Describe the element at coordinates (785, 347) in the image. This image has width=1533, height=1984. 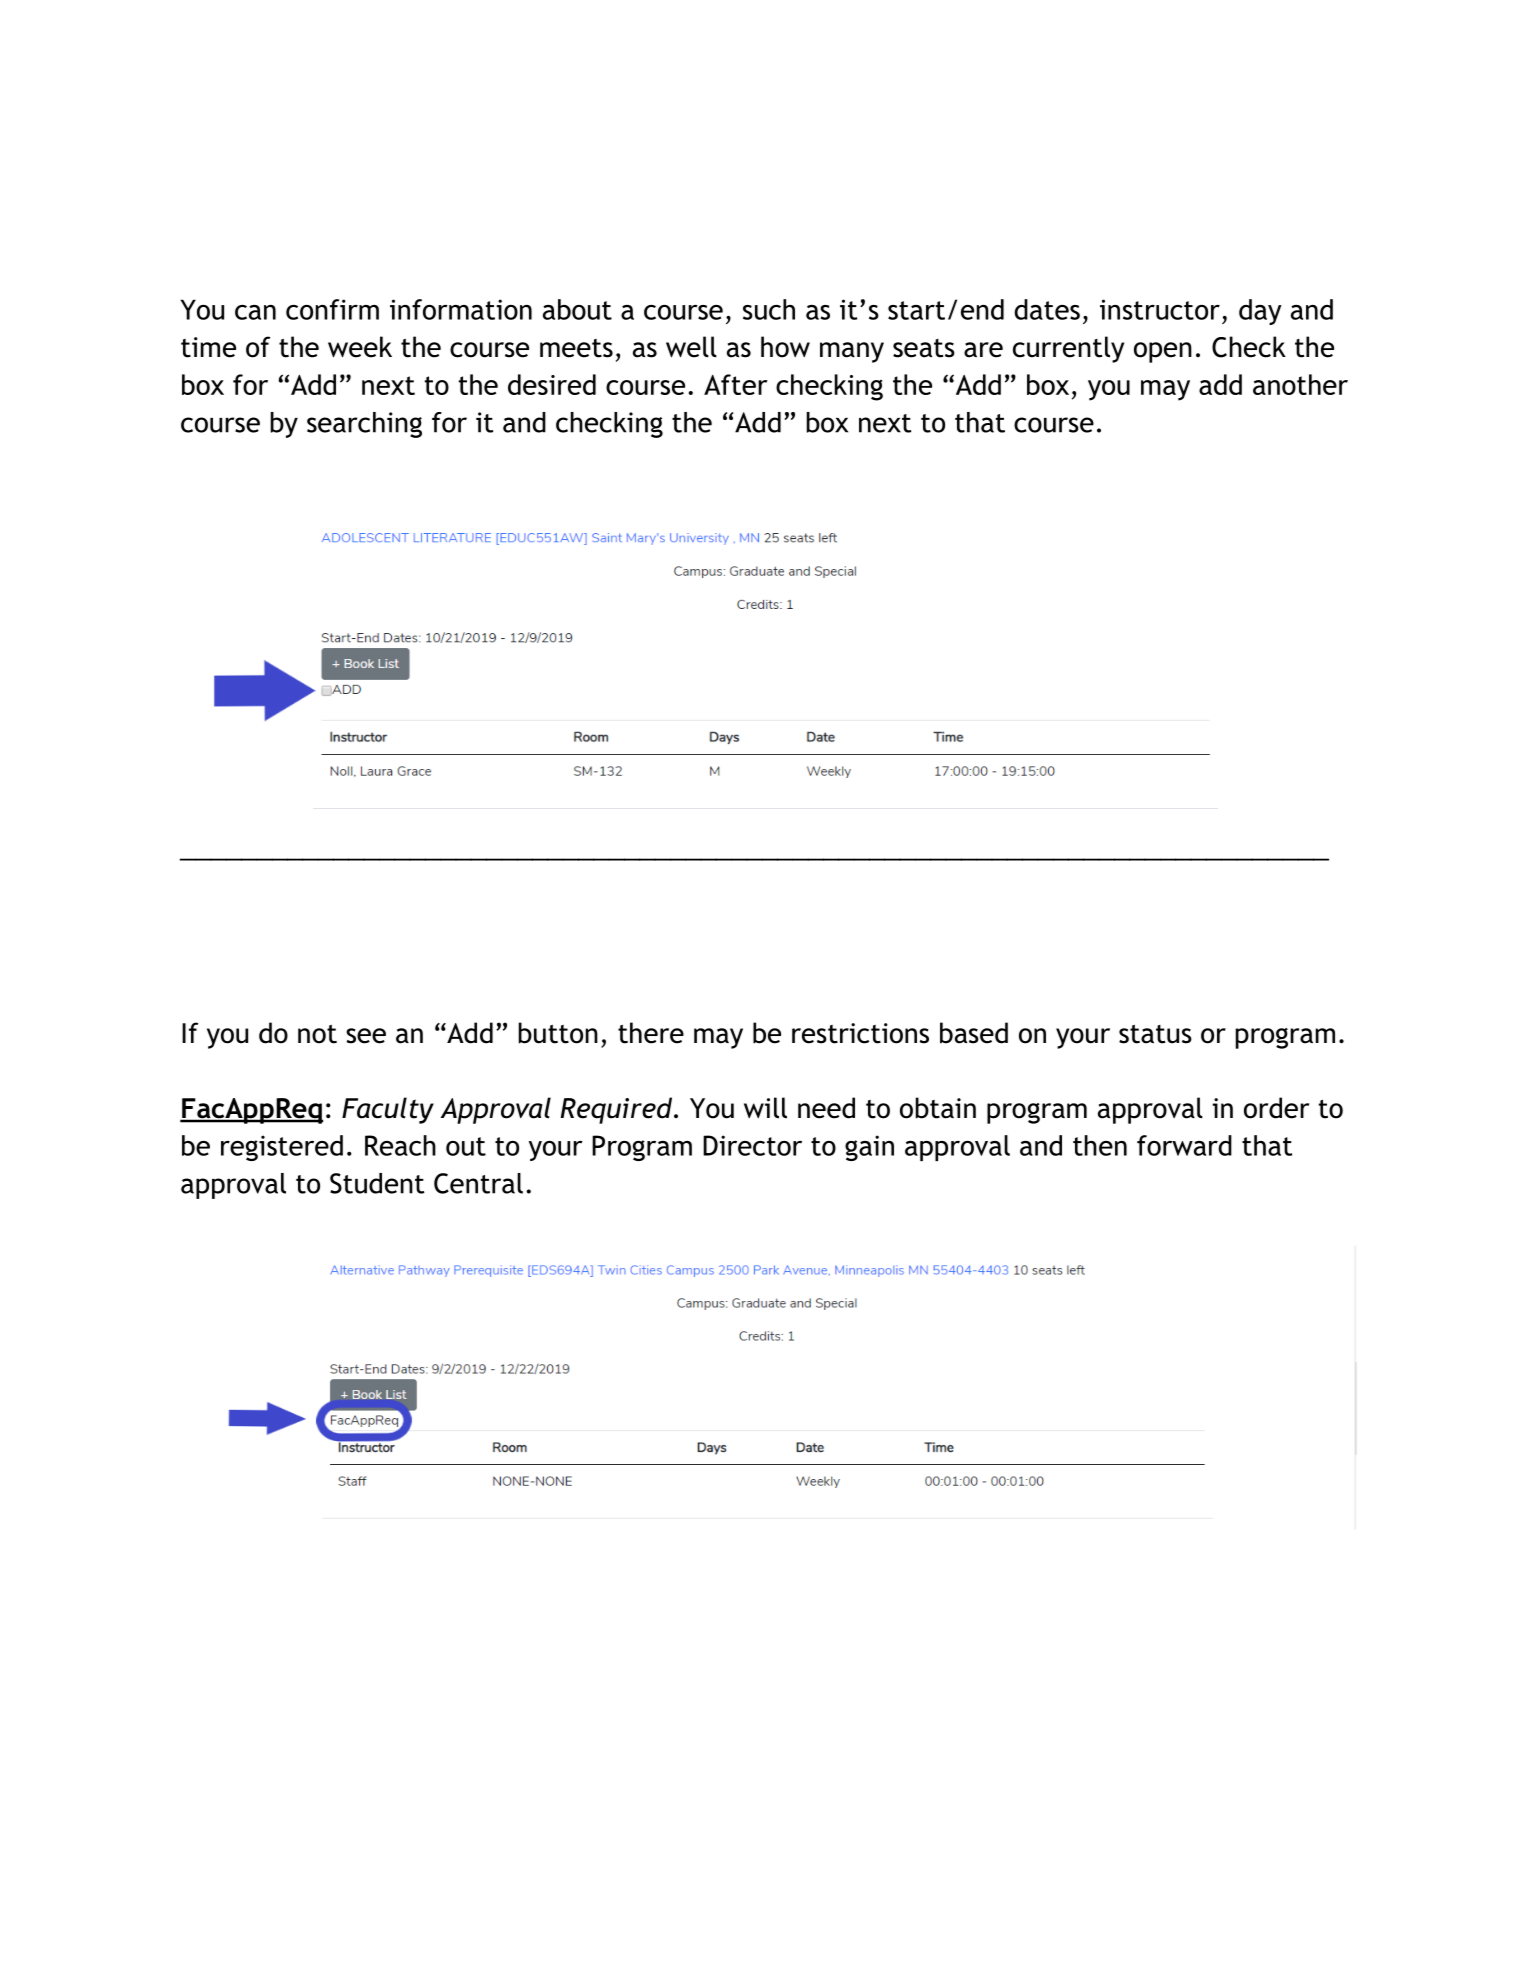
I see `how` at that location.
